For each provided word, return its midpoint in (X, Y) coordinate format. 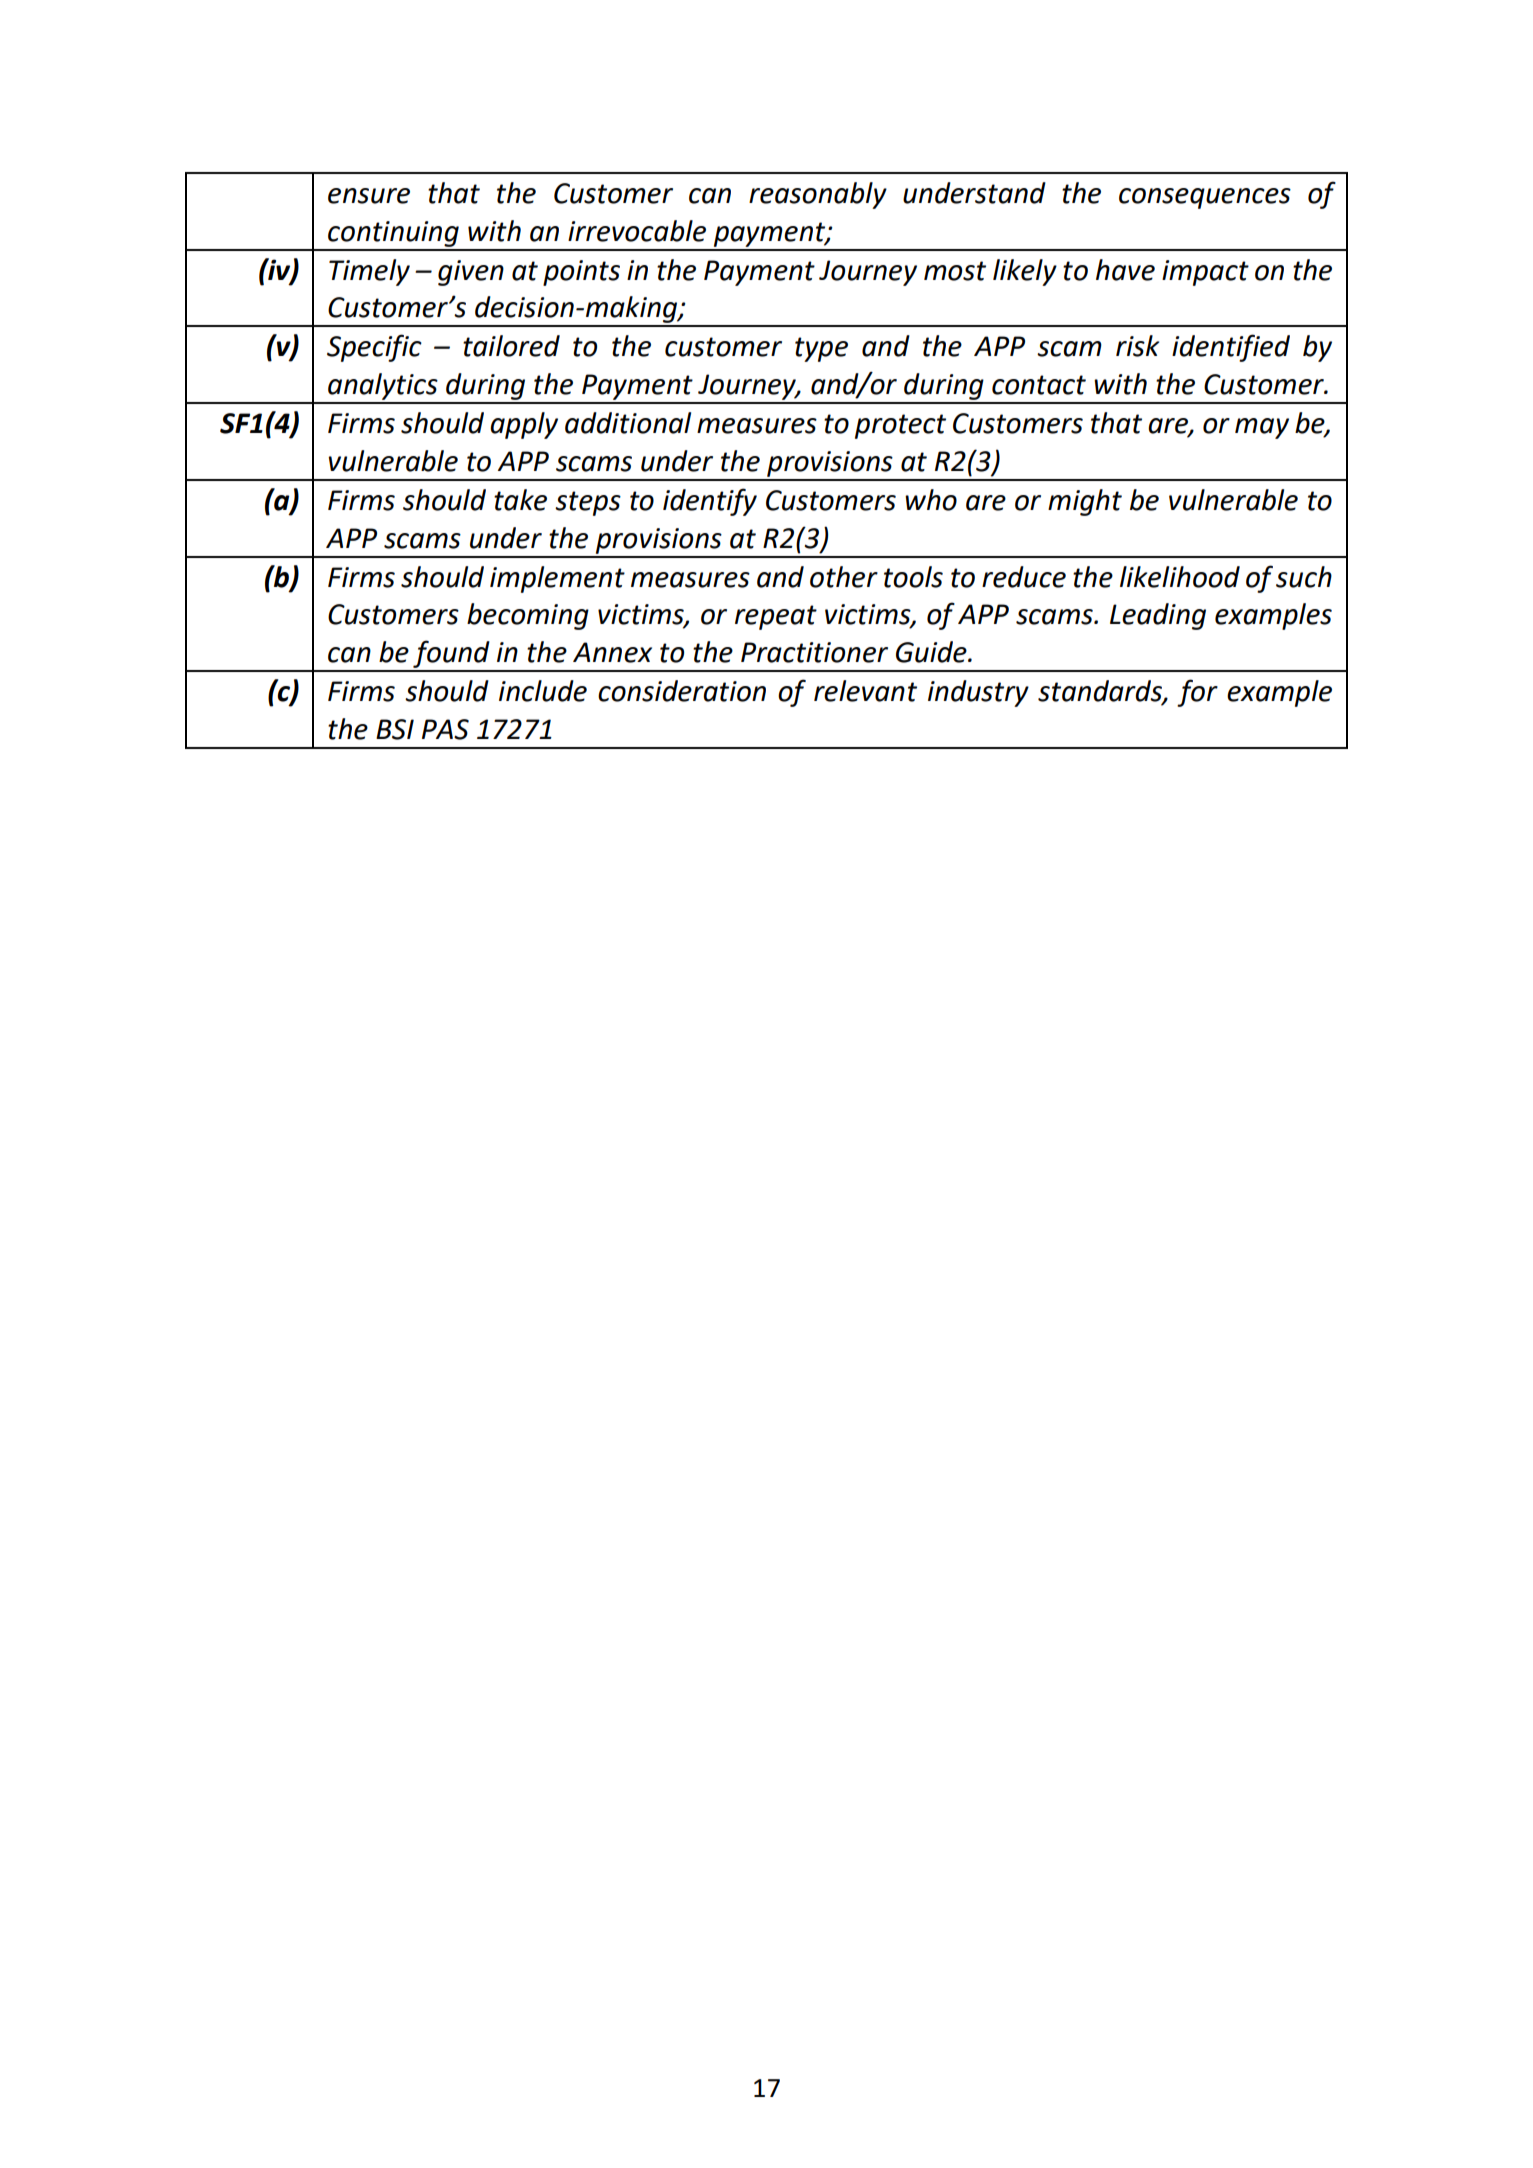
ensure (369, 196)
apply (524, 425)
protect (900, 426)
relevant (865, 691)
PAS (445, 729)
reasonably (818, 195)
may (1262, 428)
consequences (1205, 198)
